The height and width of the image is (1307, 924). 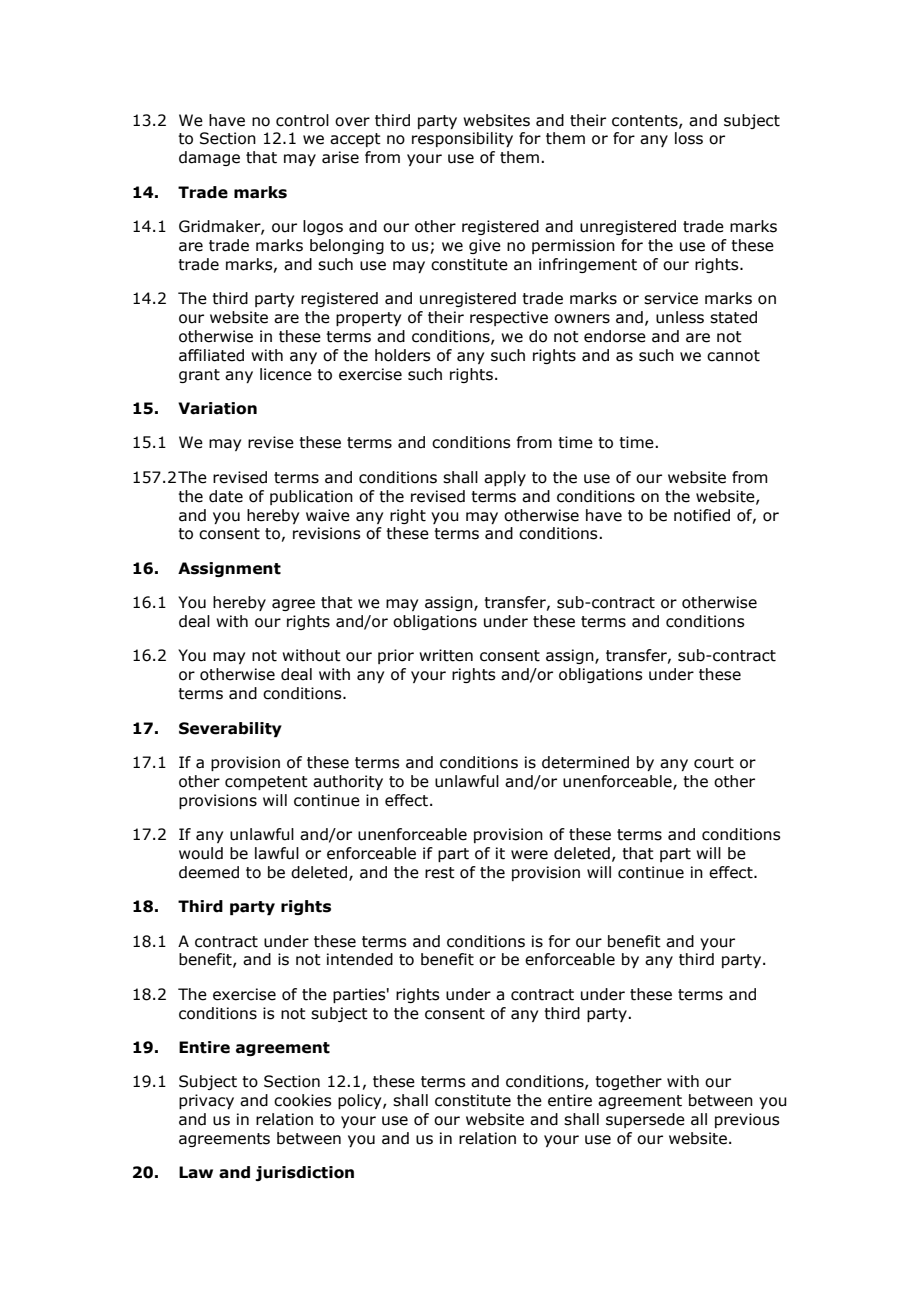 What do you see at coordinates (462, 139) in the image?
I see `responsibility` at bounding box center [462, 139].
